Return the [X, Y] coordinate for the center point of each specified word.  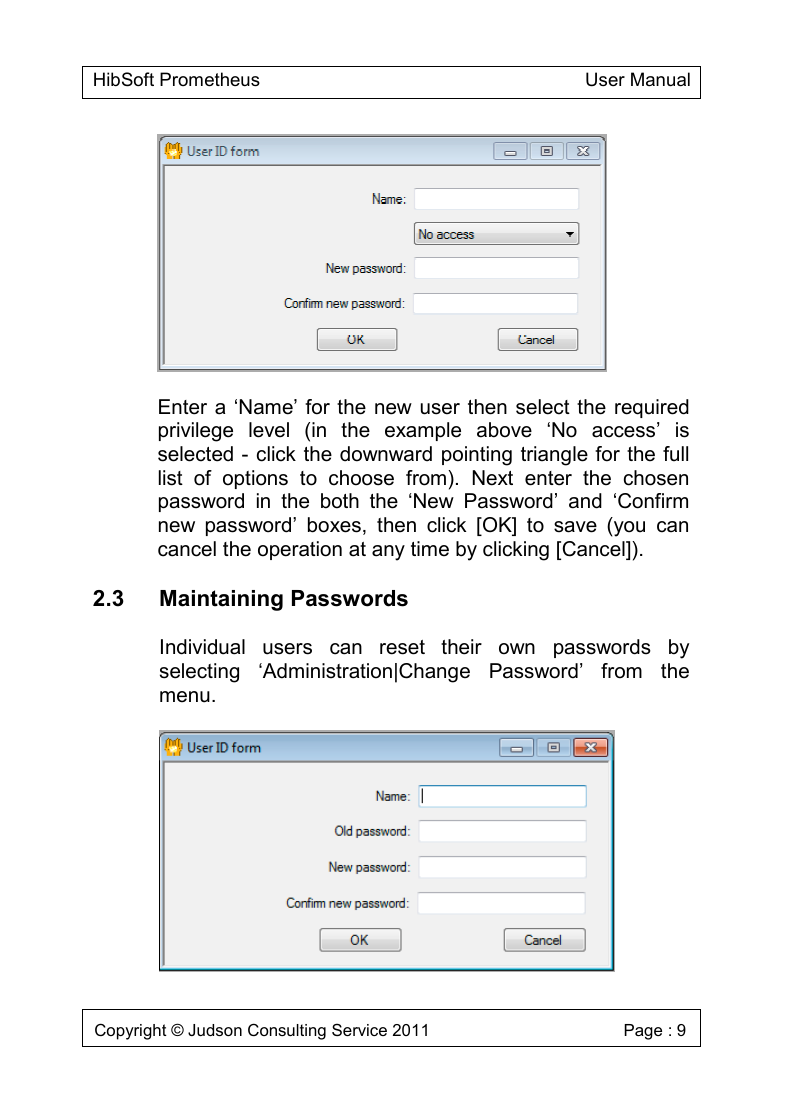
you [629, 529]
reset [402, 647]
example [423, 431]
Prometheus [210, 79]
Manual [660, 79]
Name [267, 407]
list [171, 478]
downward [386, 454]
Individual [203, 647]
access [625, 432]
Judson [215, 1030]
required [652, 408]
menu [185, 697]
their [461, 647]
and [585, 501]
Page [643, 1032]
